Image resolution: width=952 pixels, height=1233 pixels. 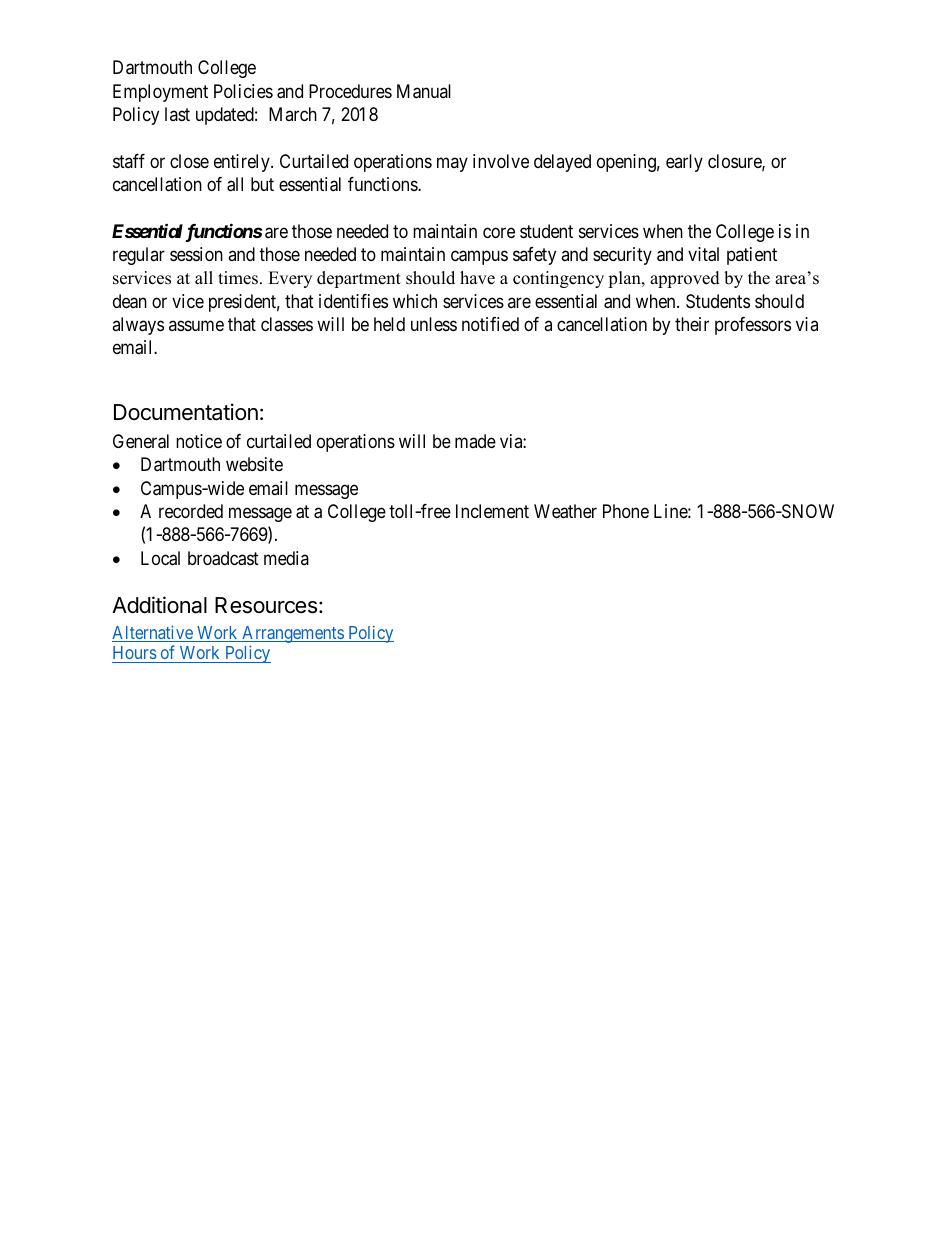 What do you see at coordinates (565, 511) in the screenshot?
I see `Weather` at bounding box center [565, 511].
